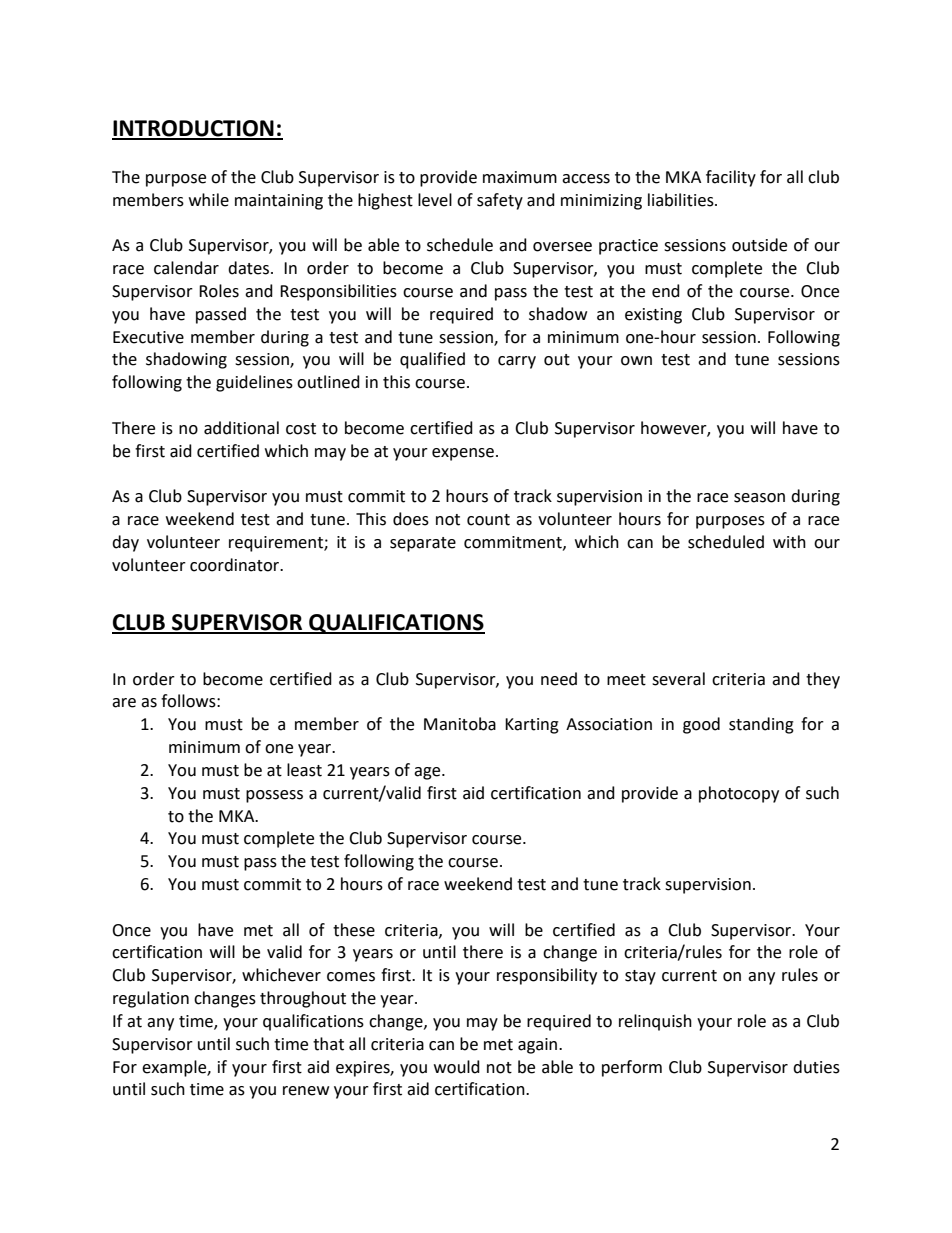 The width and height of the page is (952, 1233). I want to click on age, so click(428, 773).
